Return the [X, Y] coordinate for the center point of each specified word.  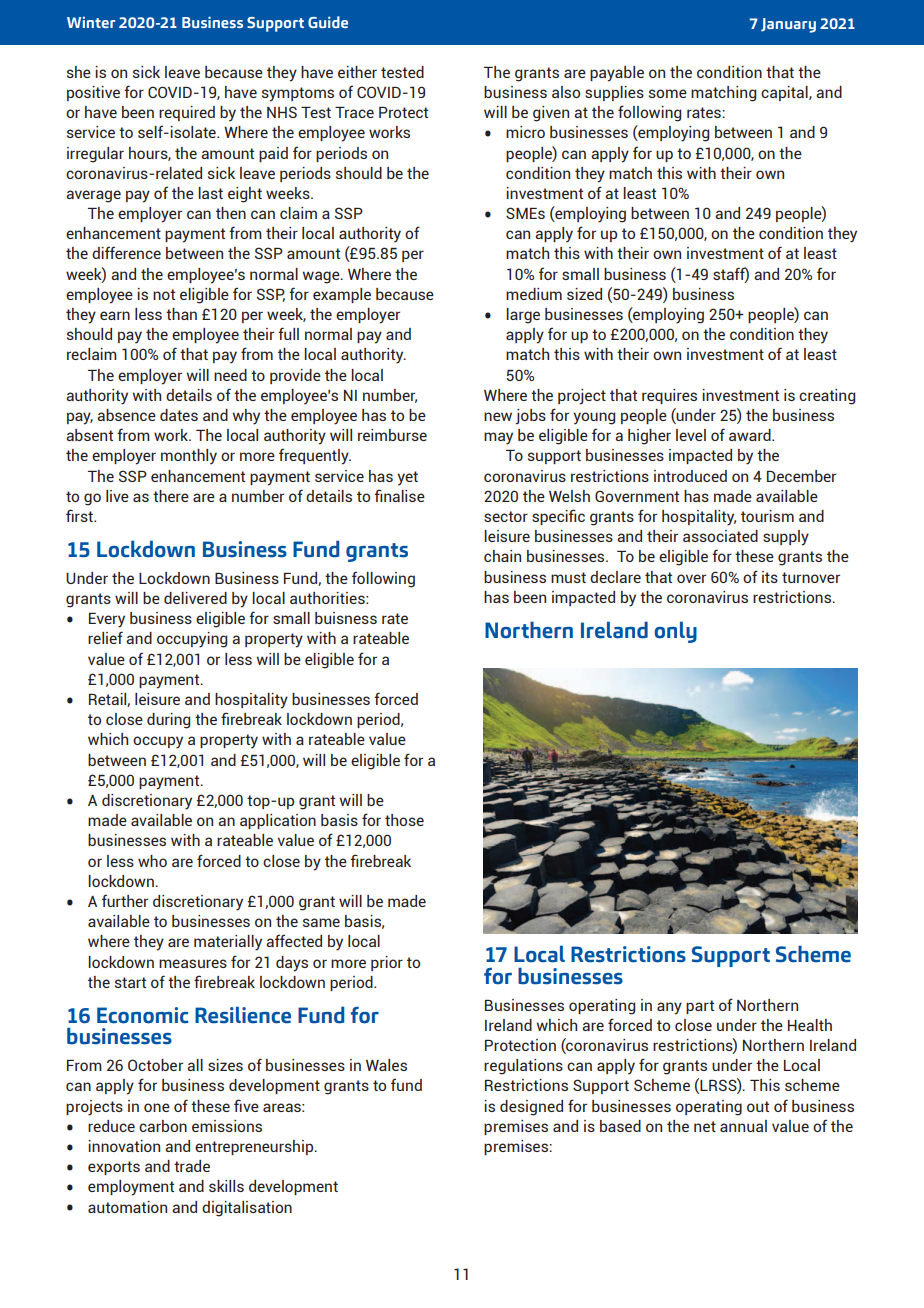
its [770, 577]
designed [531, 1108]
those [404, 820]
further [125, 900]
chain [502, 556]
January [788, 25]
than [181, 314]
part [700, 1007]
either [357, 72]
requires [669, 396]
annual [743, 1126]
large [523, 316]
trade [192, 1166]
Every [107, 620]
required [187, 113]
